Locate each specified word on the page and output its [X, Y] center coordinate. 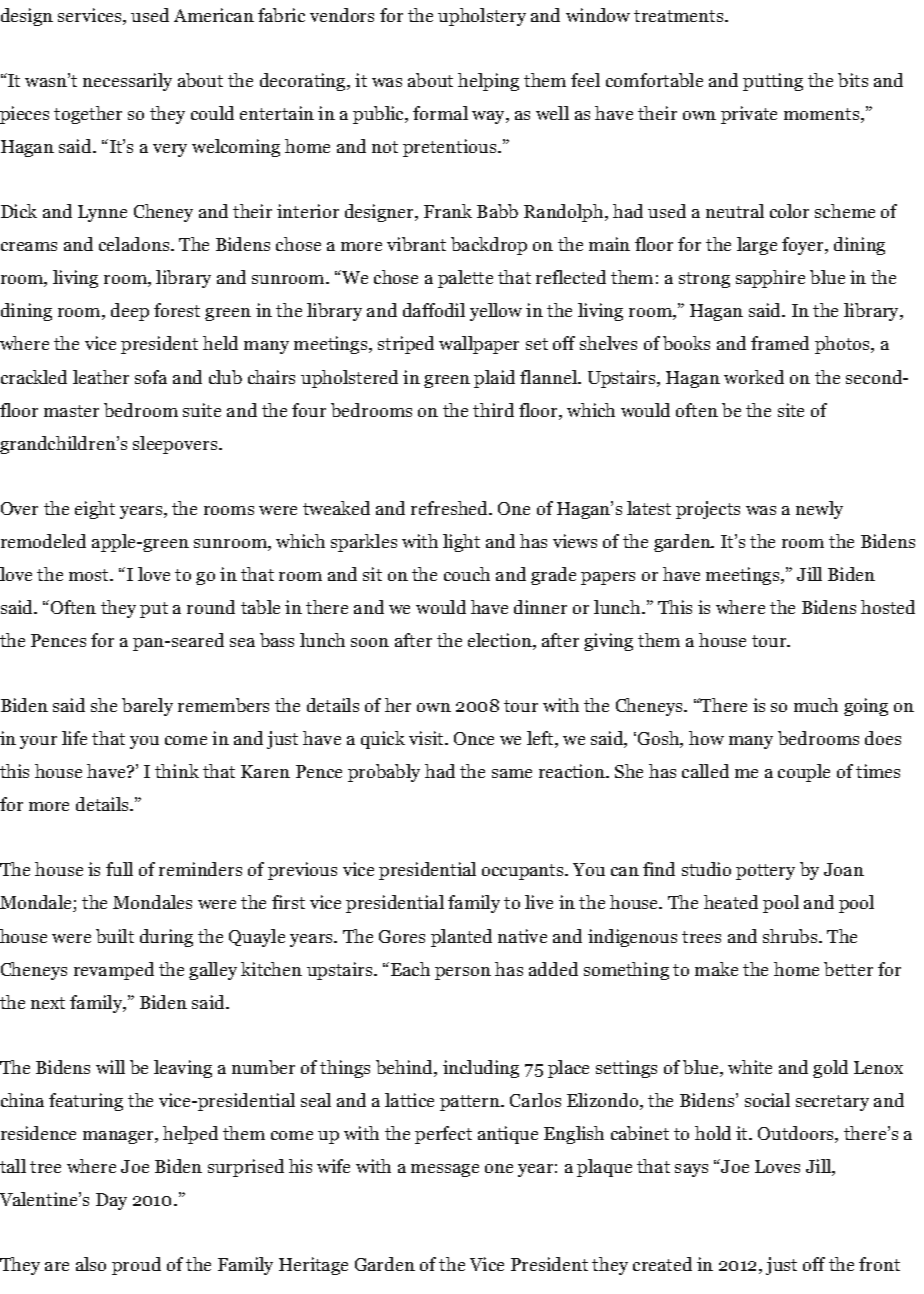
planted [461, 938]
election [501, 641]
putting [773, 82]
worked [754, 377]
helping [488, 82]
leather [101, 377]
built [115, 936]
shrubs [791, 936]
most [90, 575]
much [816, 705]
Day [111, 1201]
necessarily [127, 82]
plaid [494, 379]
